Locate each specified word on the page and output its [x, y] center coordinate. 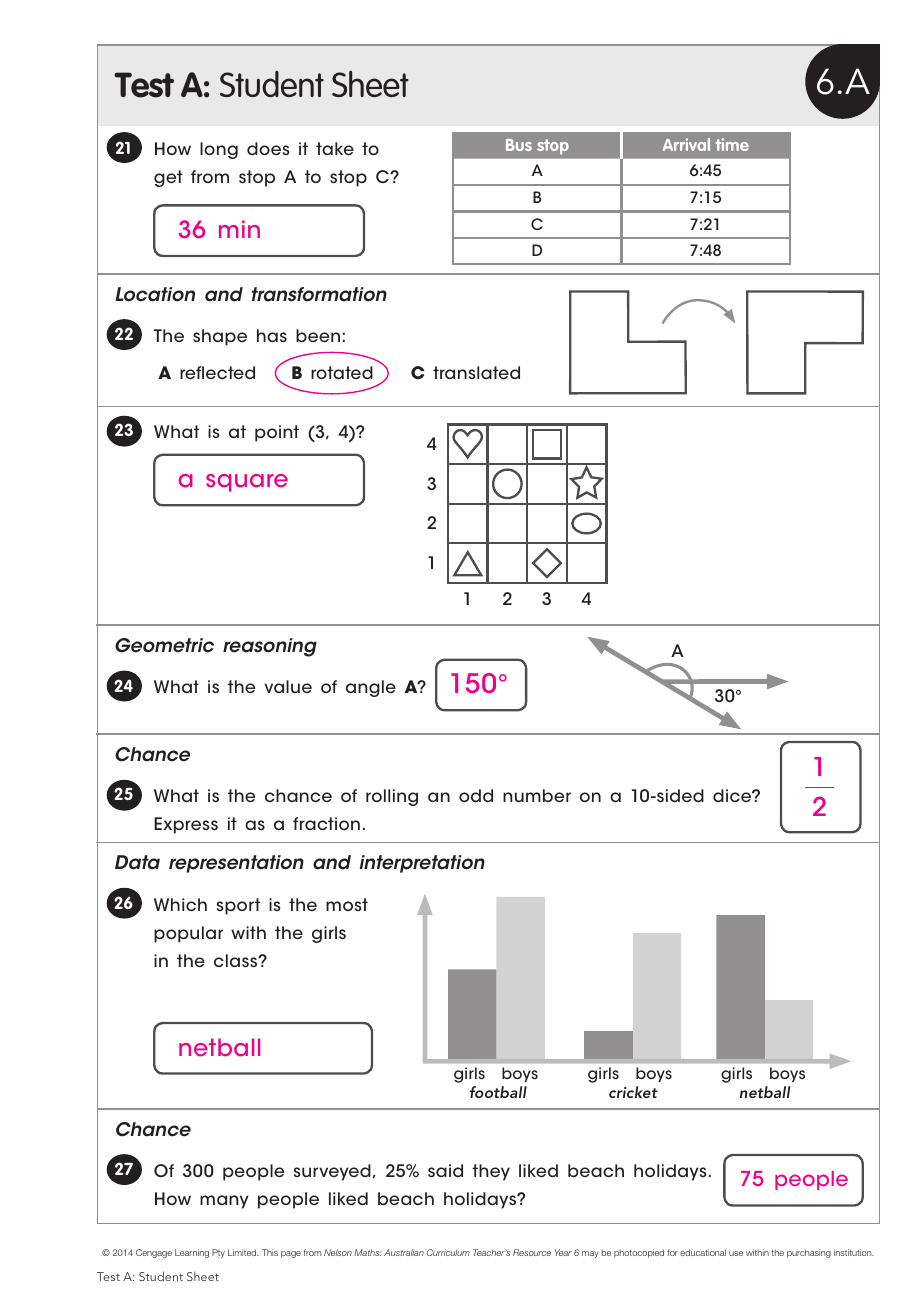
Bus [519, 145]
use [736, 1253]
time [732, 144]
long [219, 150]
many [224, 1202]
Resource [532, 1252]
